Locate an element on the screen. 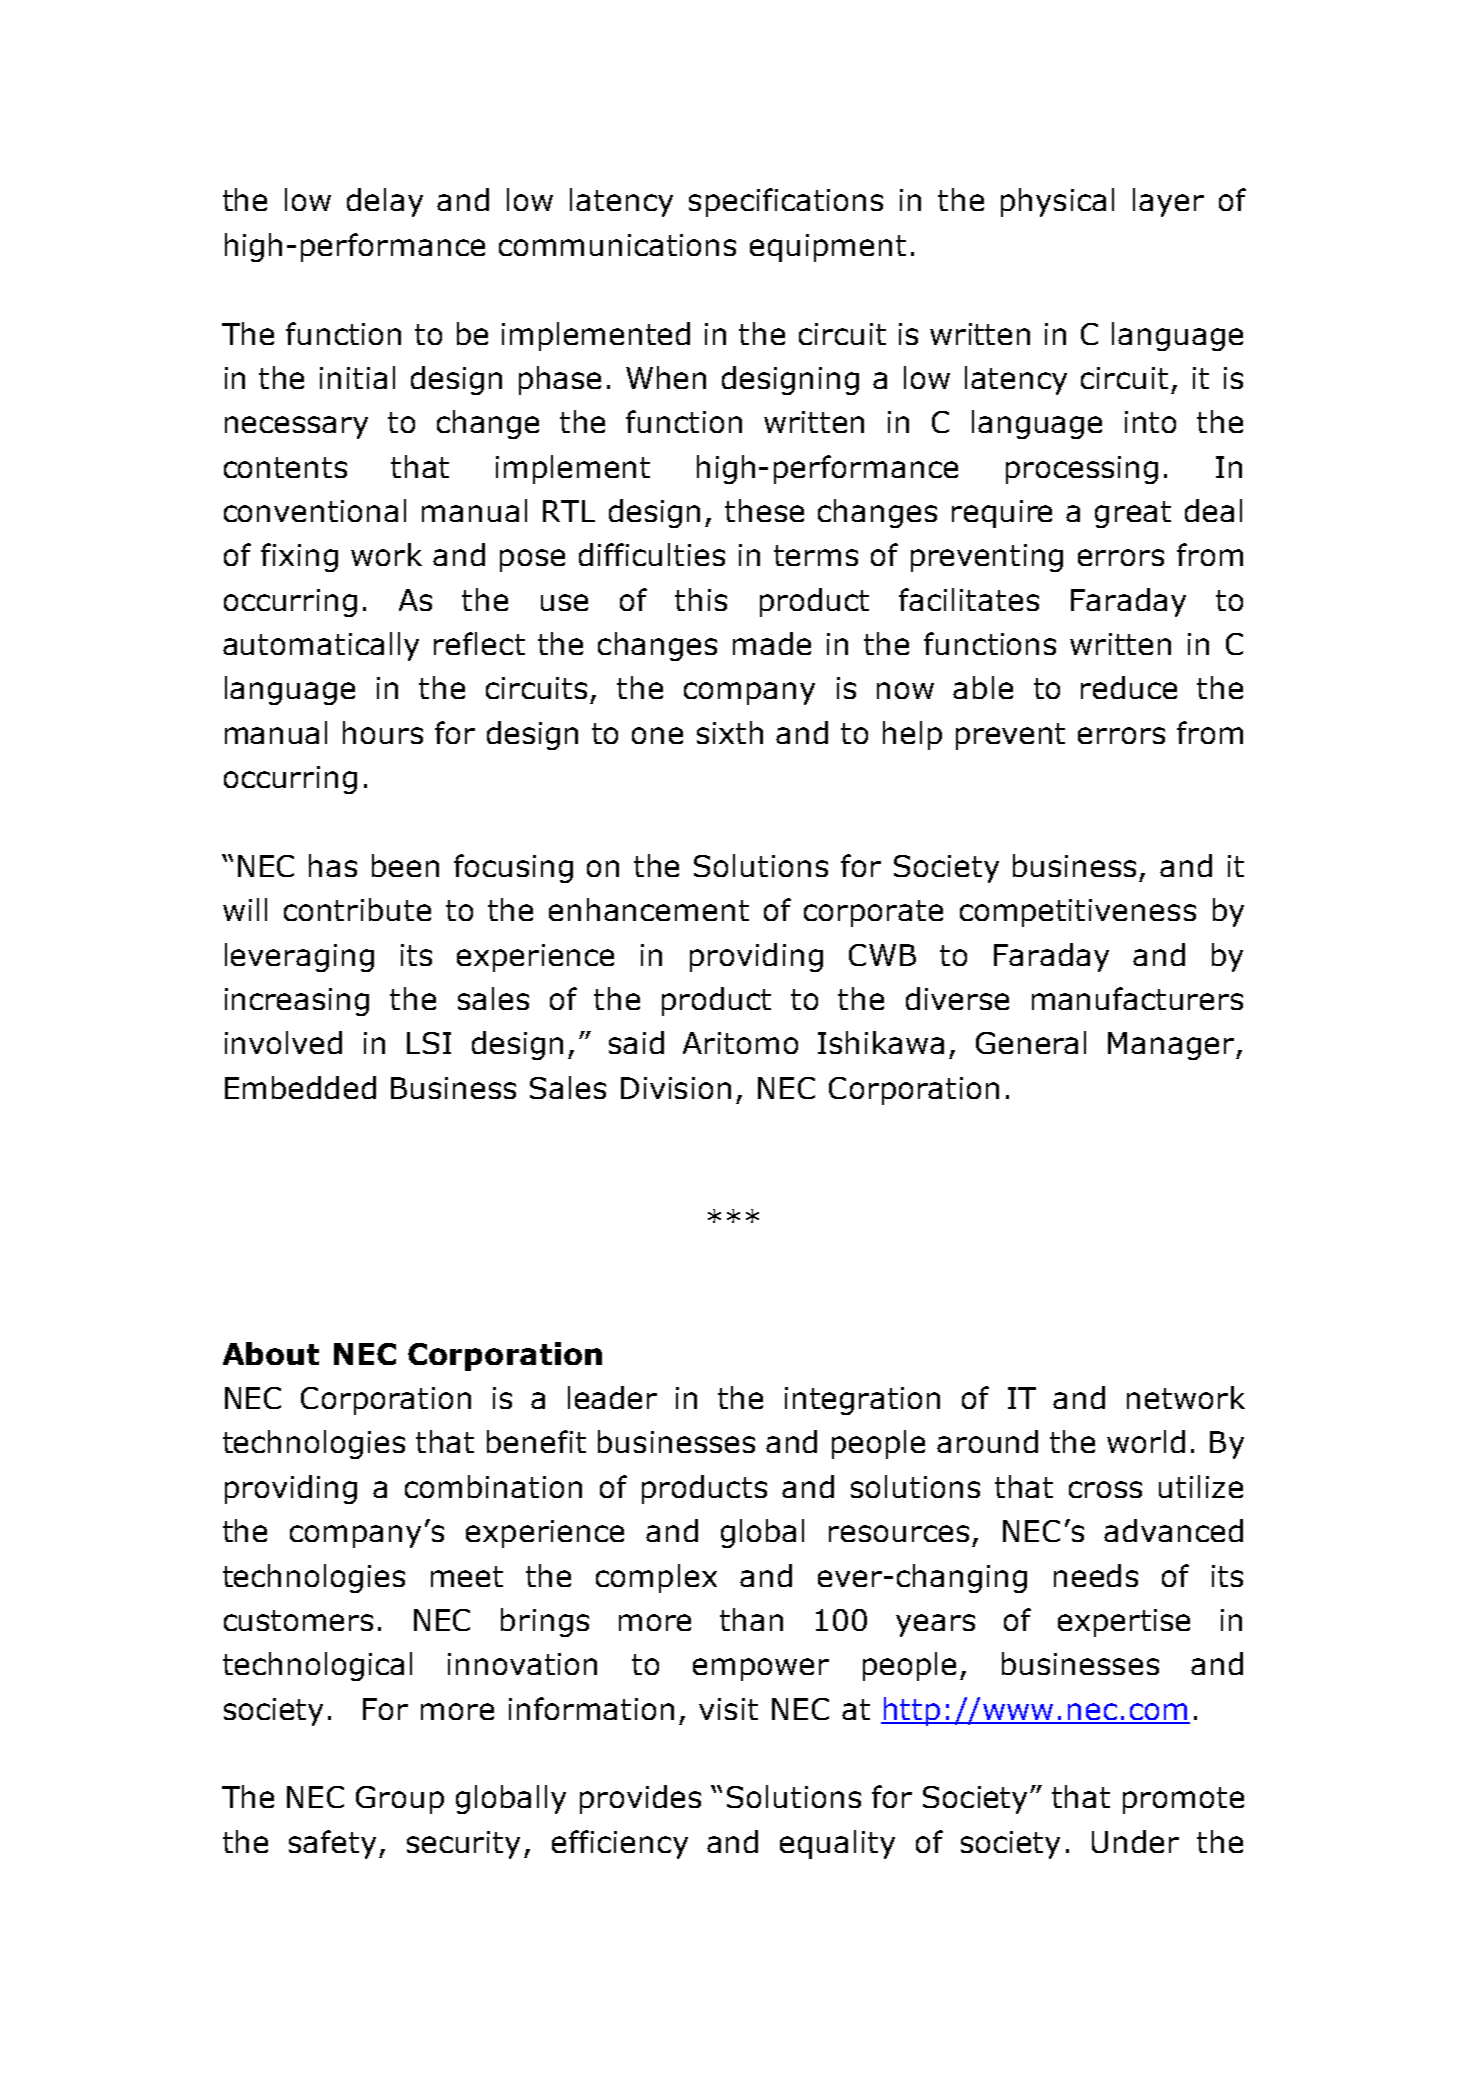 Image resolution: width=1466 pixels, height=2075 pixels. physical is located at coordinates (1057, 202).
